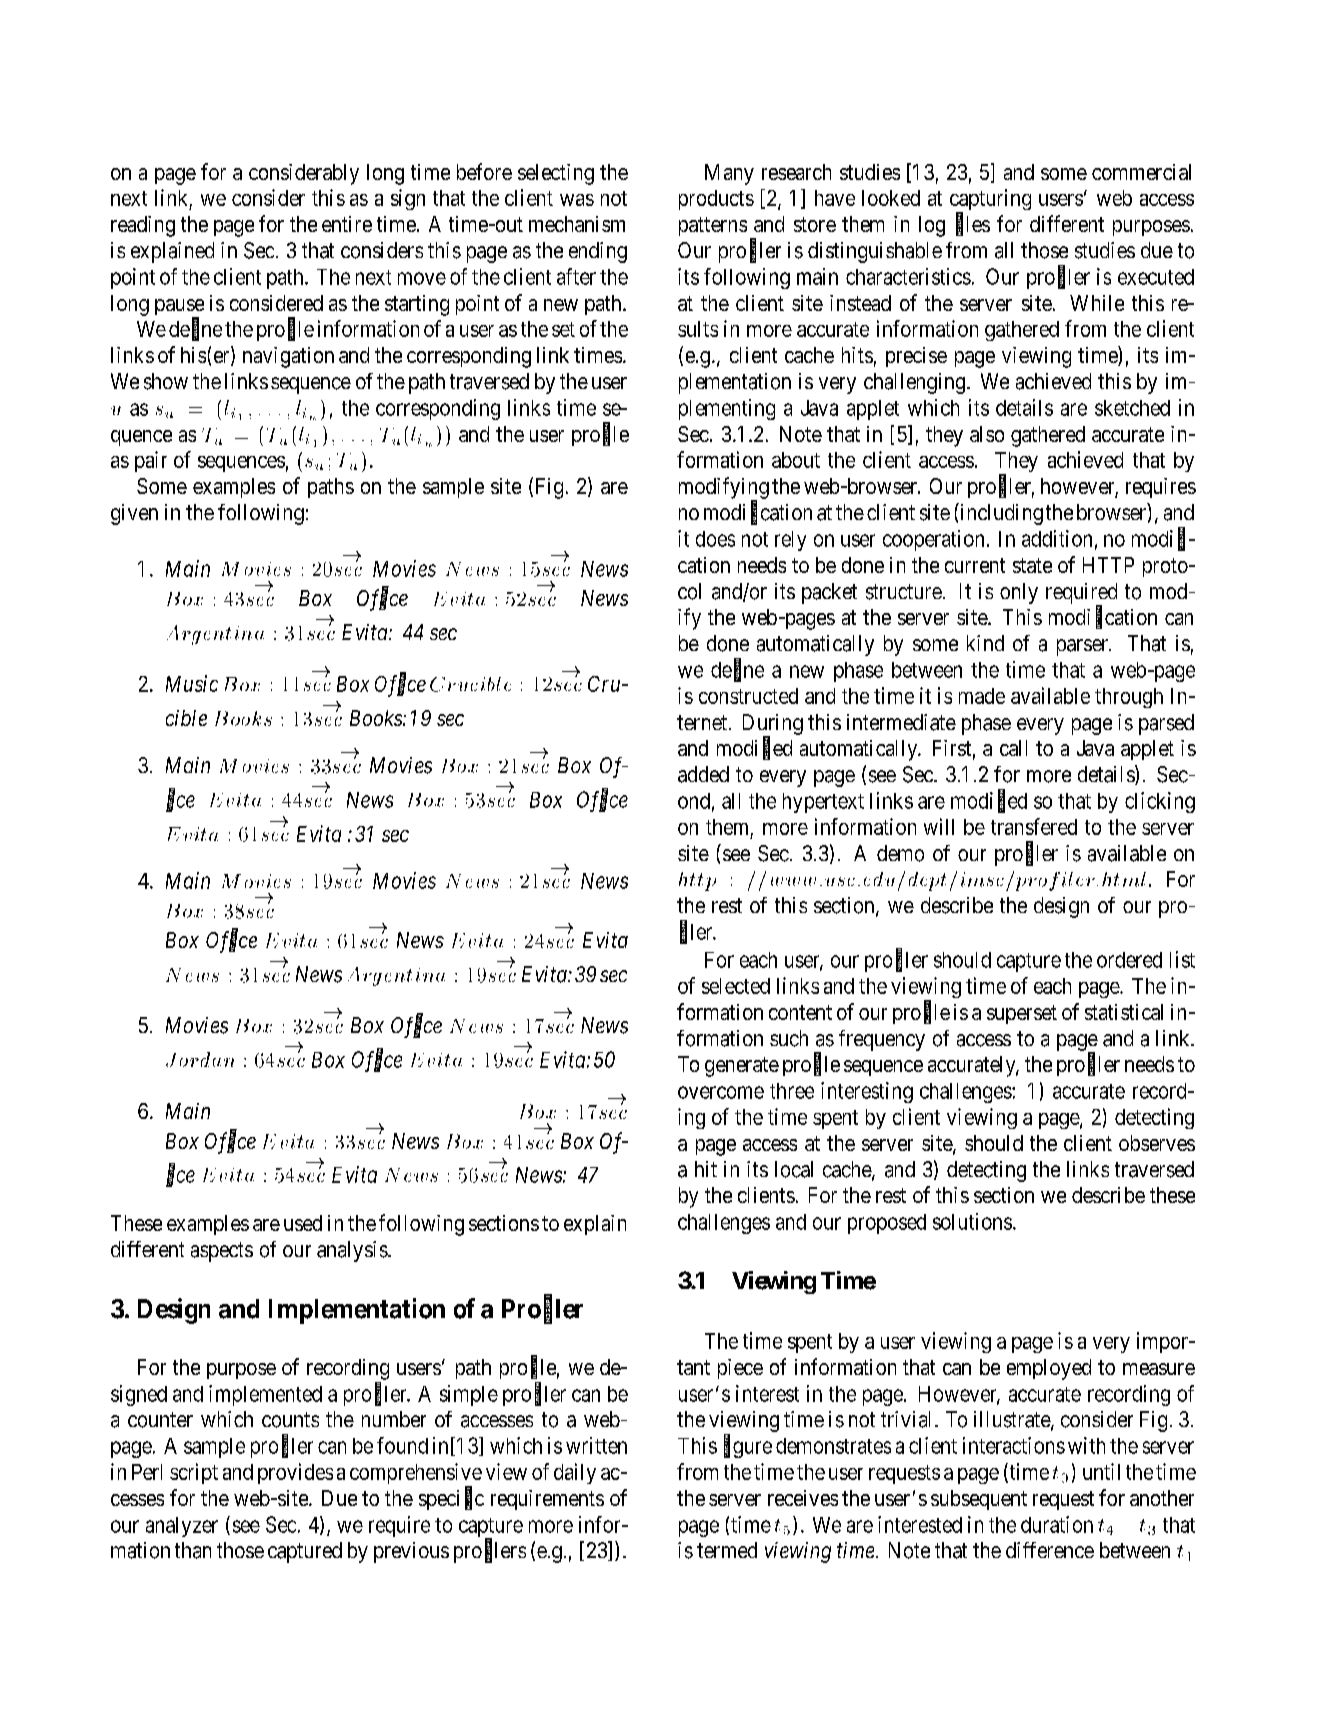 Image resolution: width=1342 pixels, height=1736 pixels. Describe the element at coordinates (347, 224) in the screenshot. I see `entire` at that location.
